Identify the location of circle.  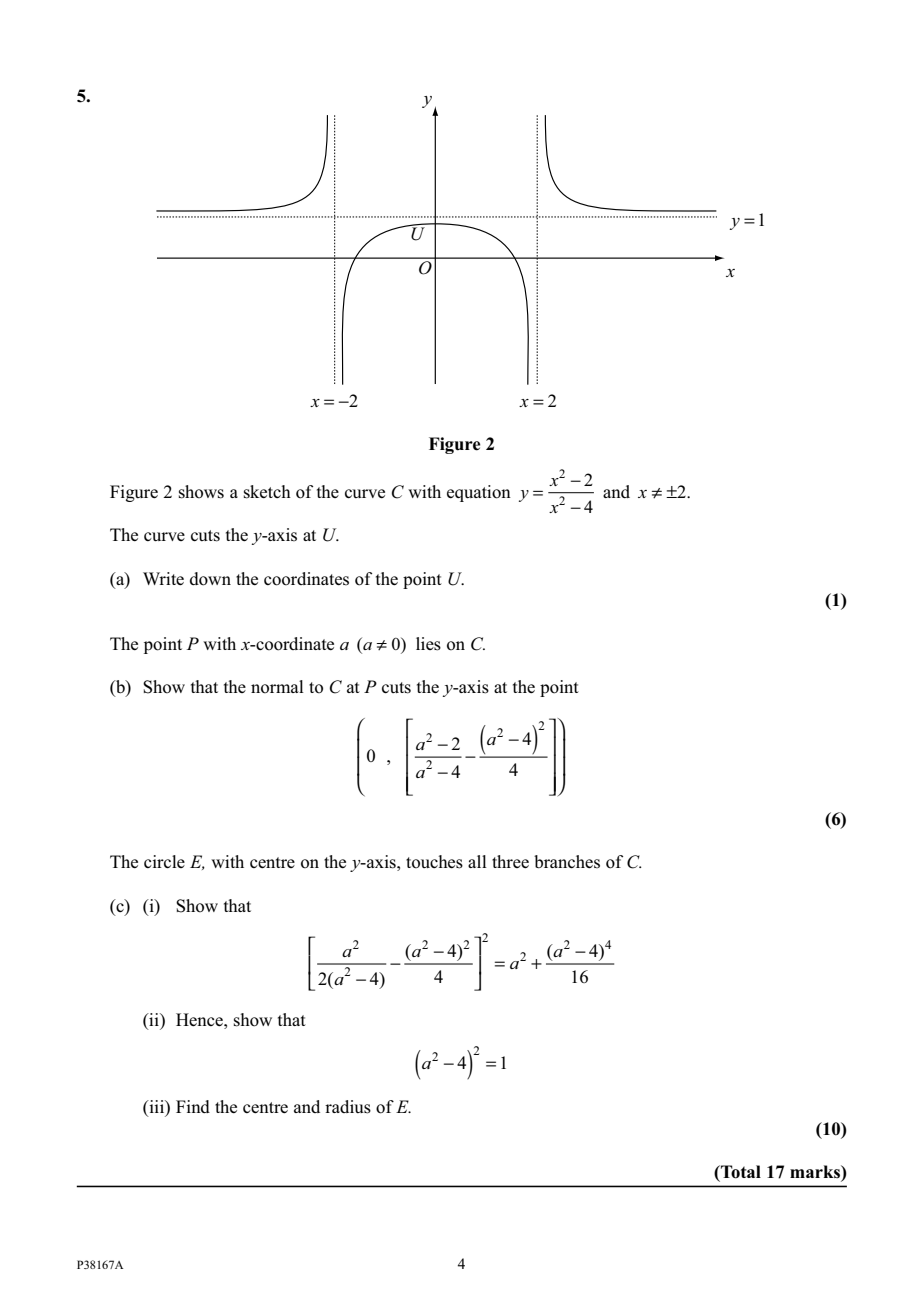
(164, 861).
